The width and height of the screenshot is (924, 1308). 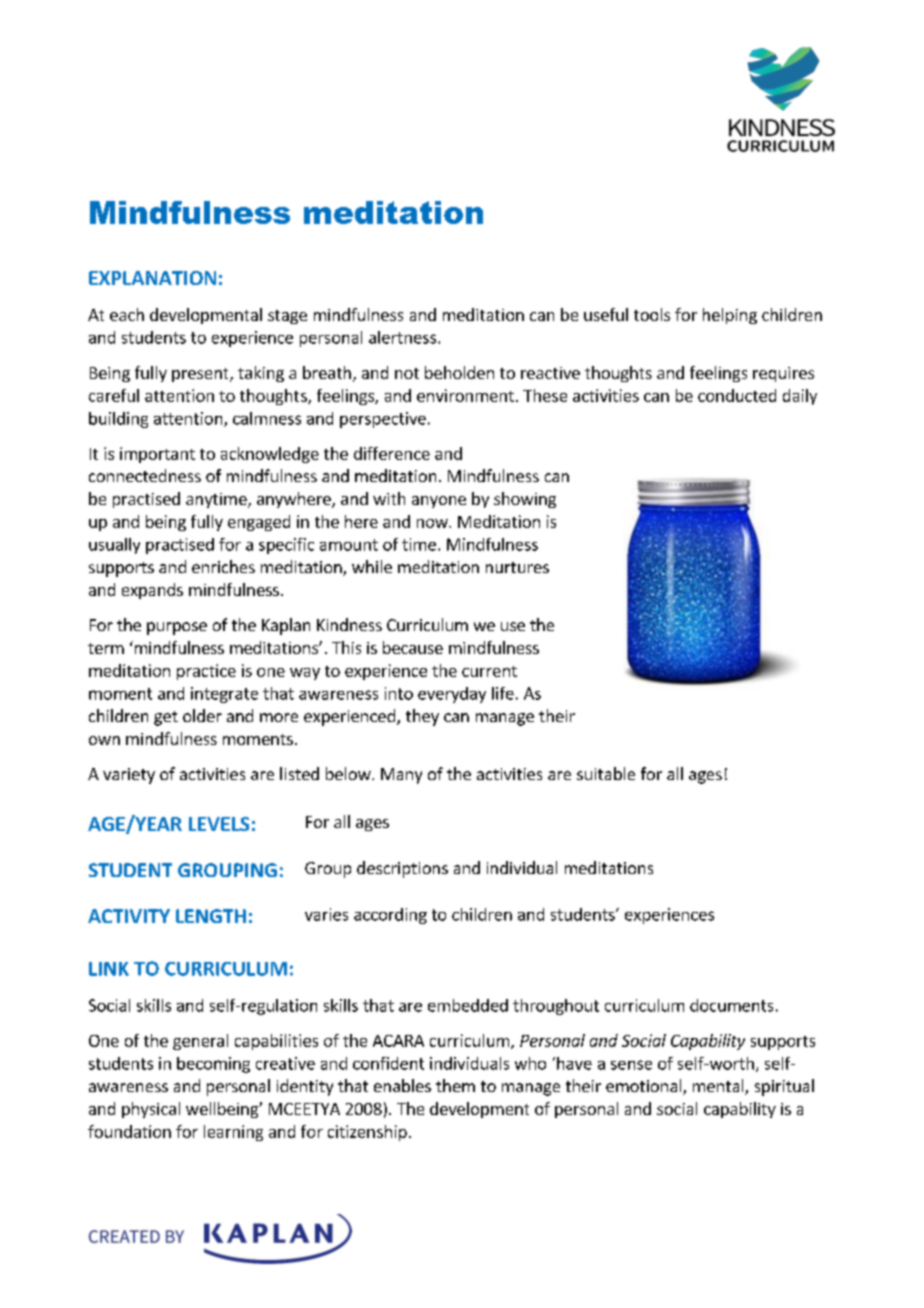 What do you see at coordinates (517, 567) in the screenshot?
I see `nurtures` at bounding box center [517, 567].
